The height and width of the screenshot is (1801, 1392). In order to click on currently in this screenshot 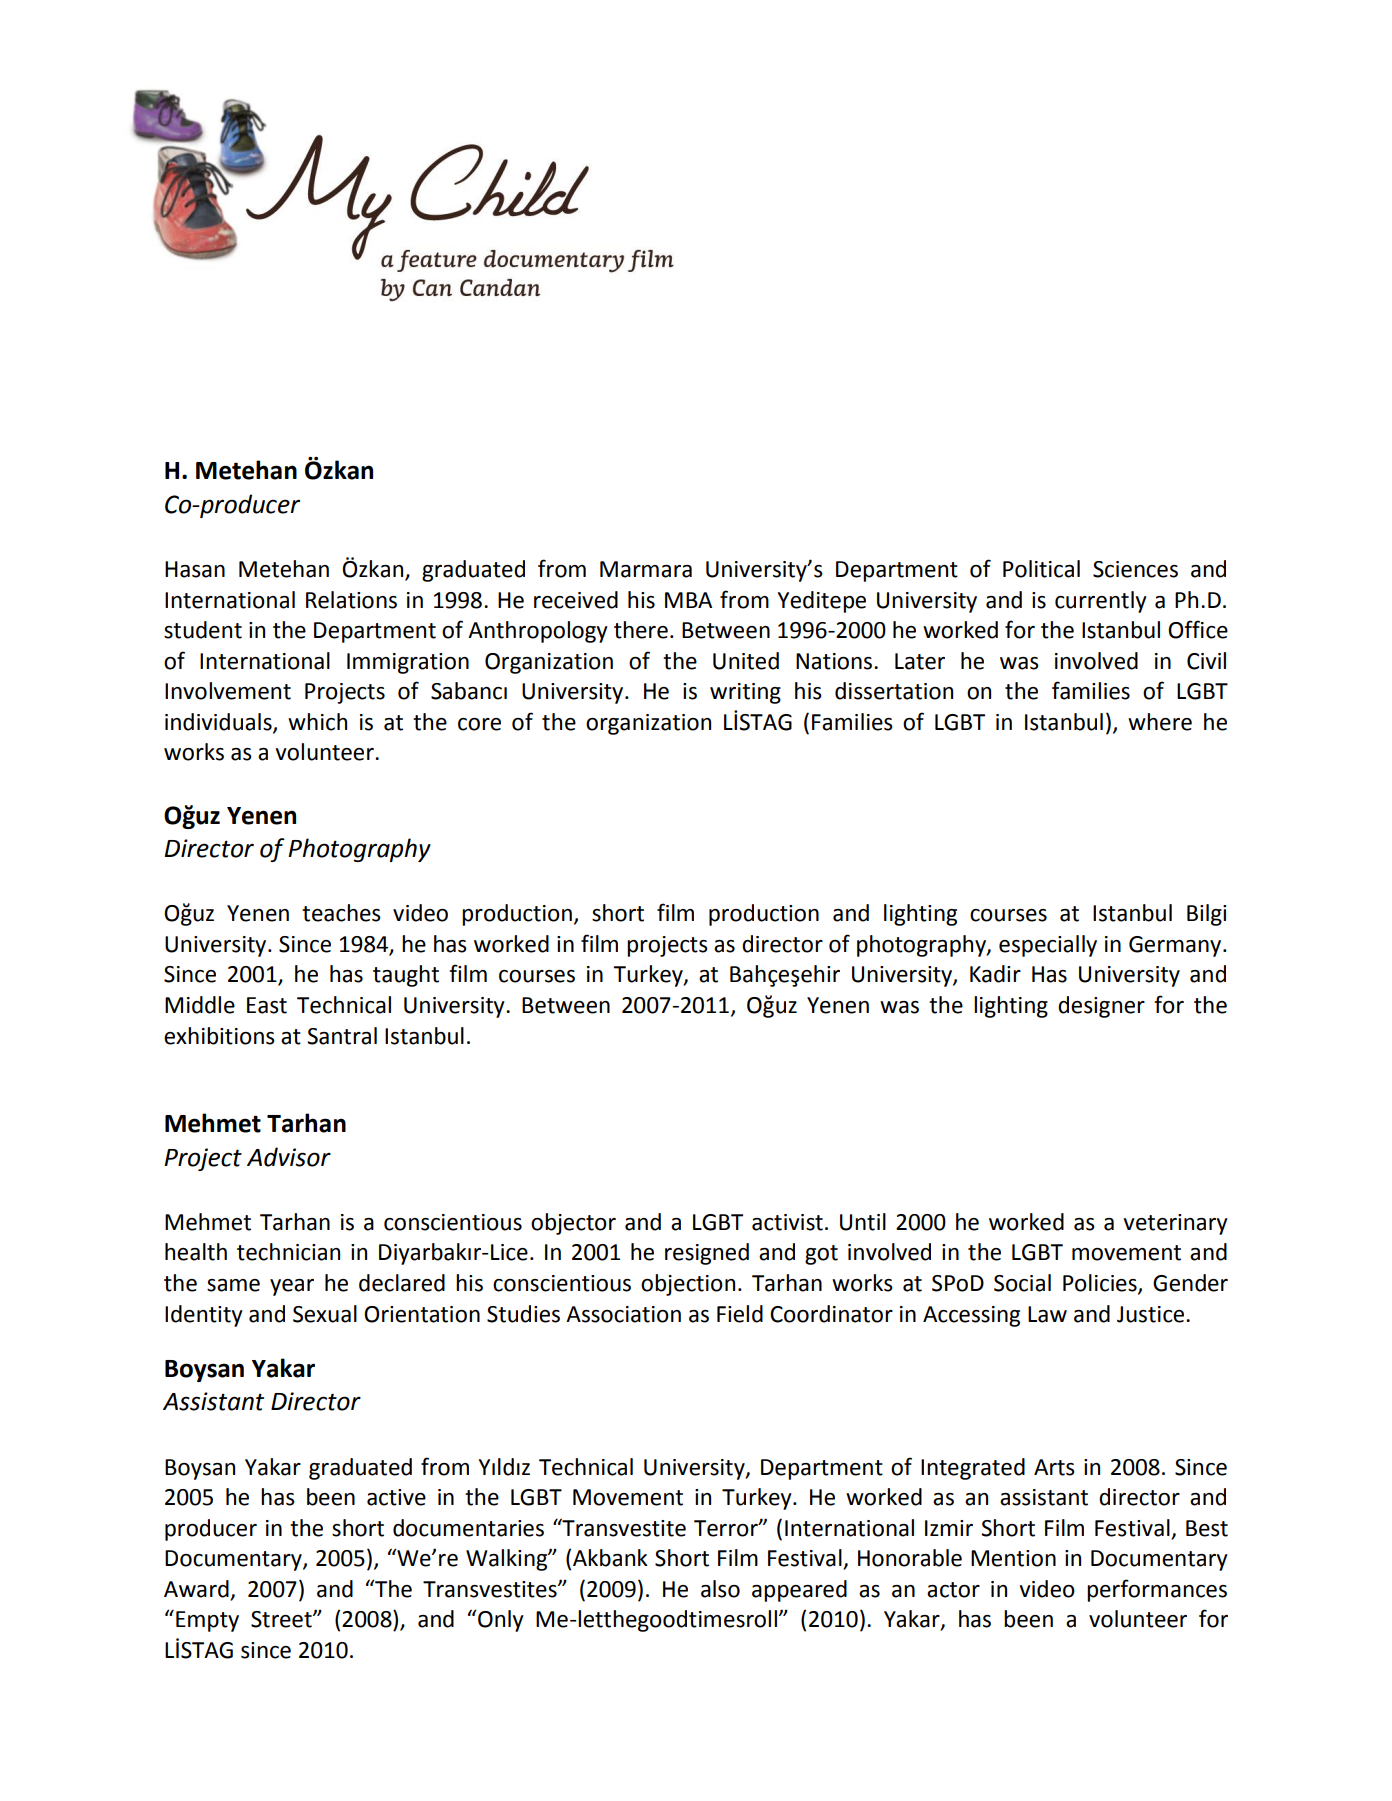, I will do `click(1101, 602)`.
